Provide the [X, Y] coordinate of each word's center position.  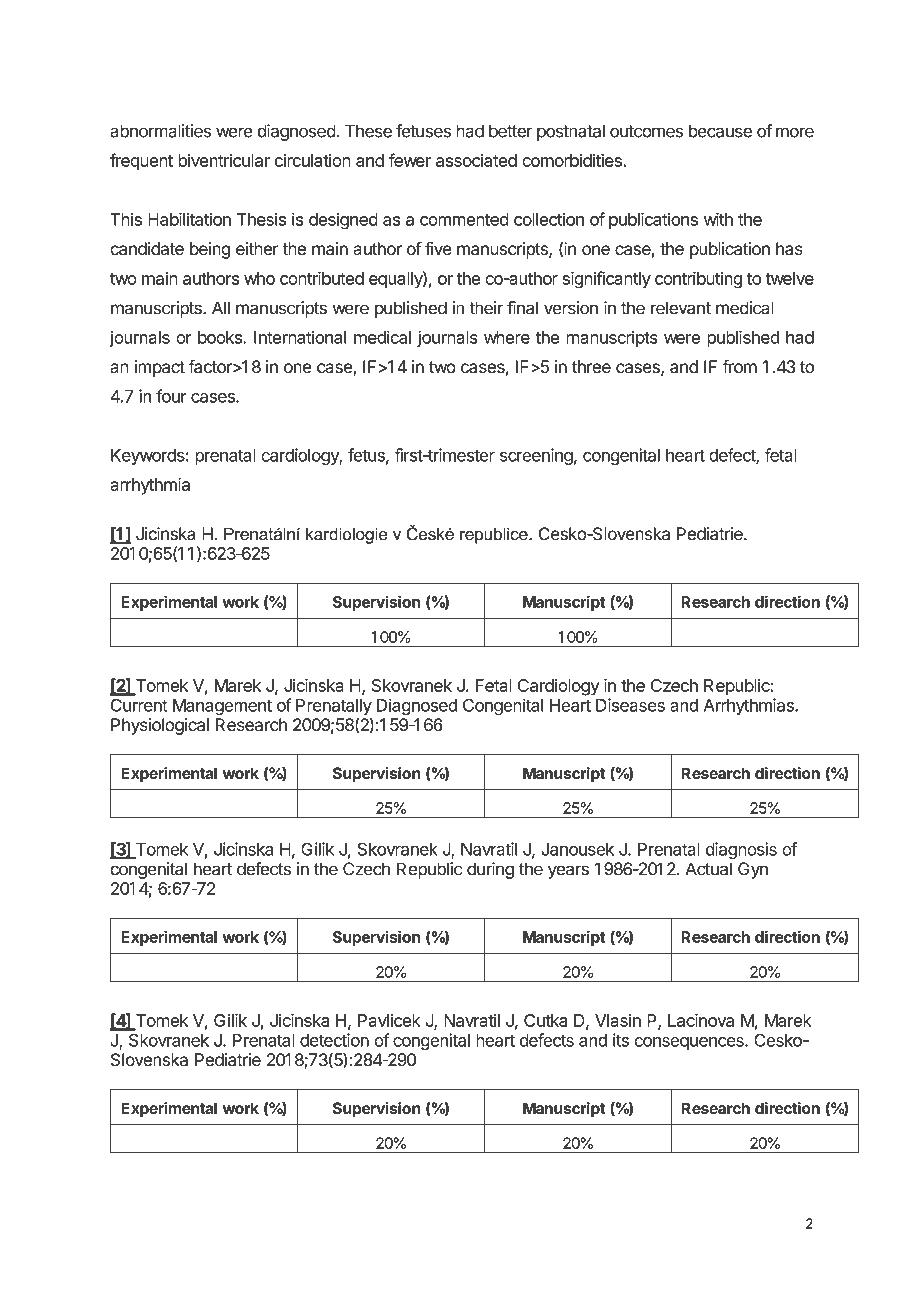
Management [222, 707]
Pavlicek [389, 1020]
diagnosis [741, 850]
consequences [690, 1043]
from [740, 367]
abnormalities [161, 131]
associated [476, 160]
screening [536, 456]
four [171, 396]
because [720, 131]
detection [334, 1040]
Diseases [630, 705]
